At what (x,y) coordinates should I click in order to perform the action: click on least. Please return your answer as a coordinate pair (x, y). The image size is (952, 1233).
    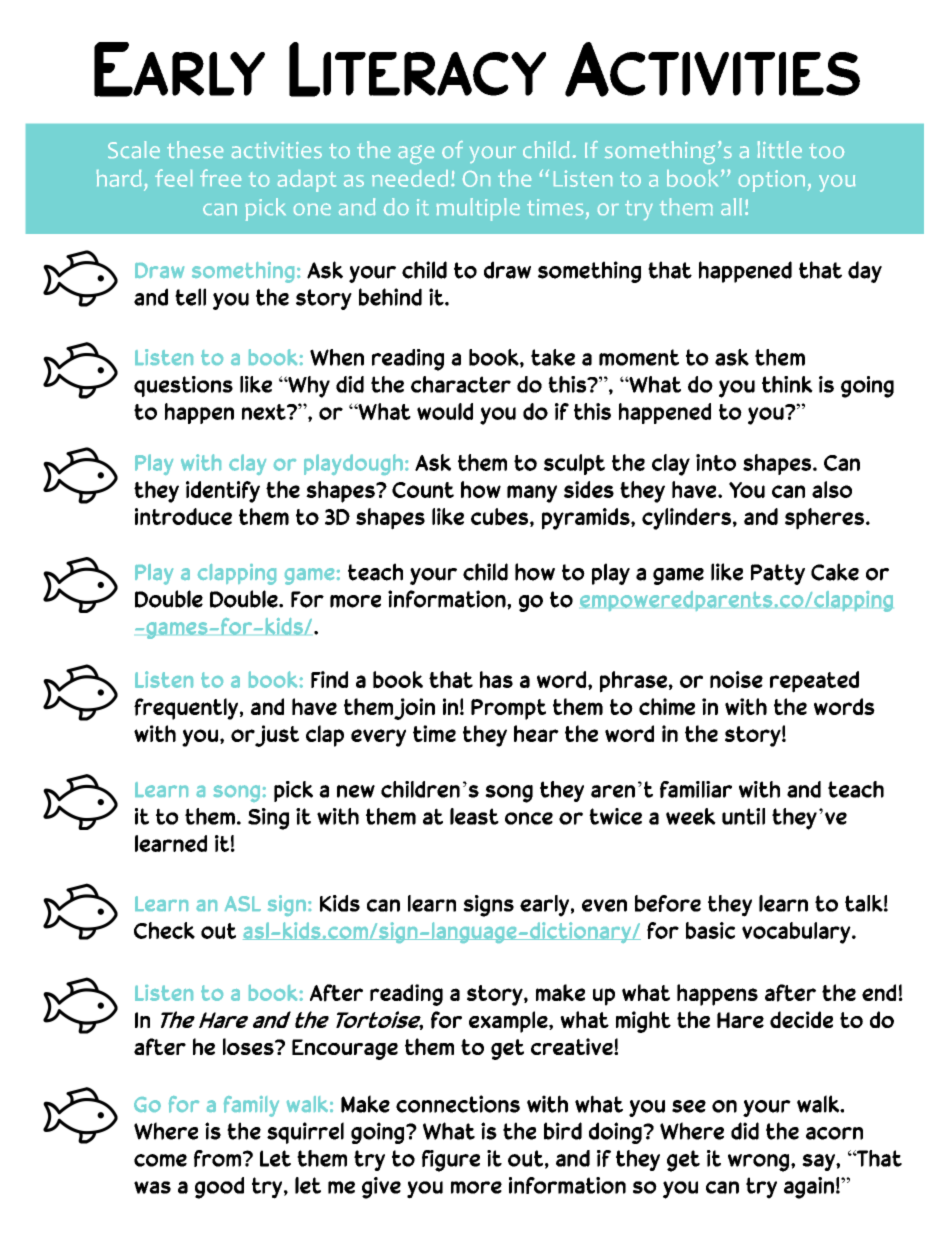
    Looking at the image, I should click on (474, 816).
